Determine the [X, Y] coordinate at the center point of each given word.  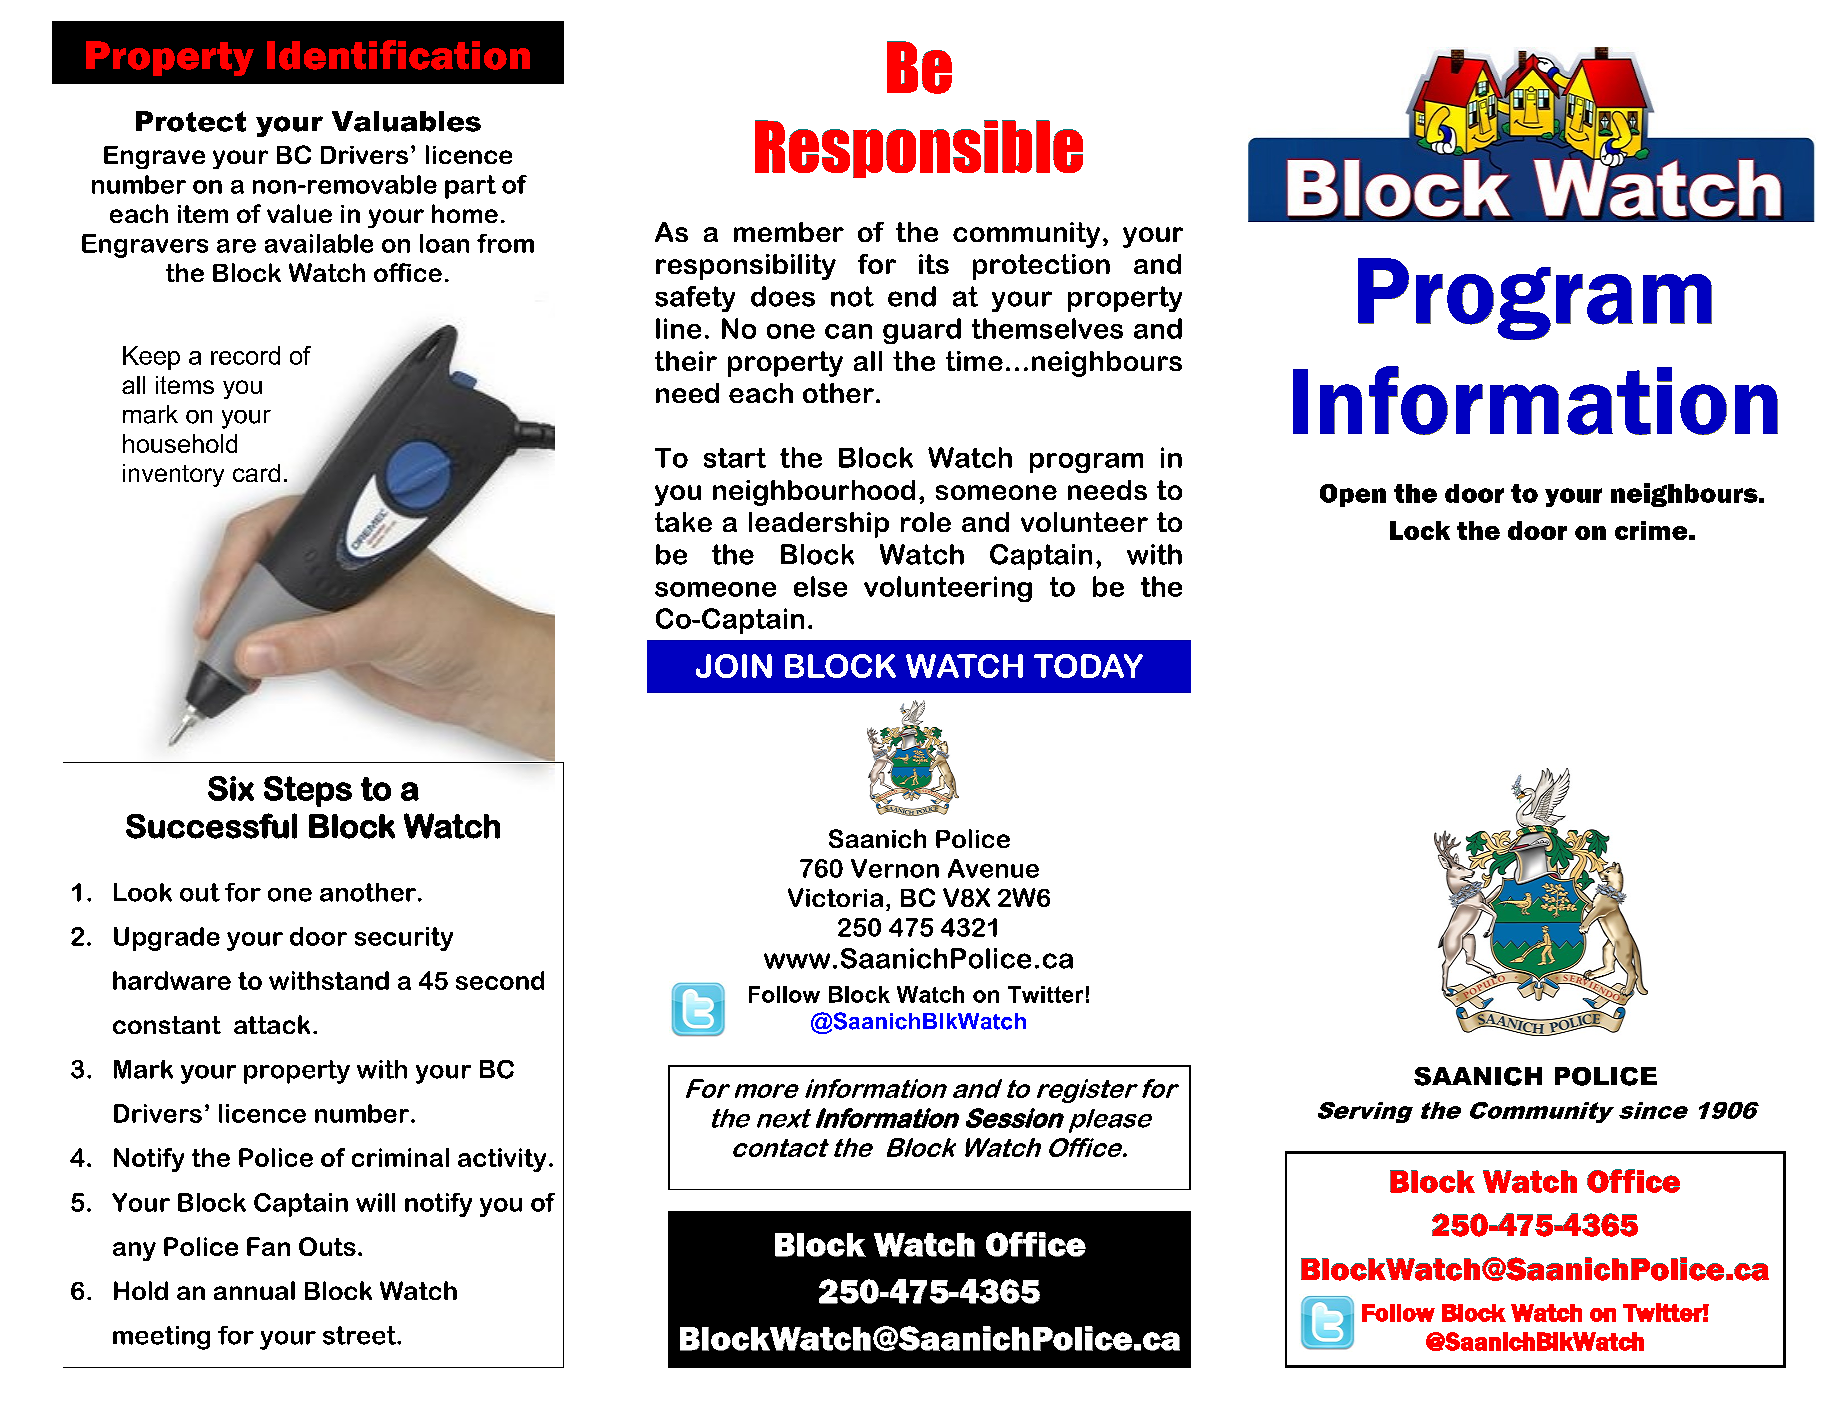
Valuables [406, 121]
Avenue [993, 868]
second [500, 980]
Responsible [919, 149]
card [256, 473]
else [820, 586]
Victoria [835, 897]
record [245, 355]
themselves [1047, 328]
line [678, 328]
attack [272, 1024]
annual [254, 1290]
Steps [308, 791]
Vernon [895, 868]
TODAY [1088, 666]
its [934, 264]
